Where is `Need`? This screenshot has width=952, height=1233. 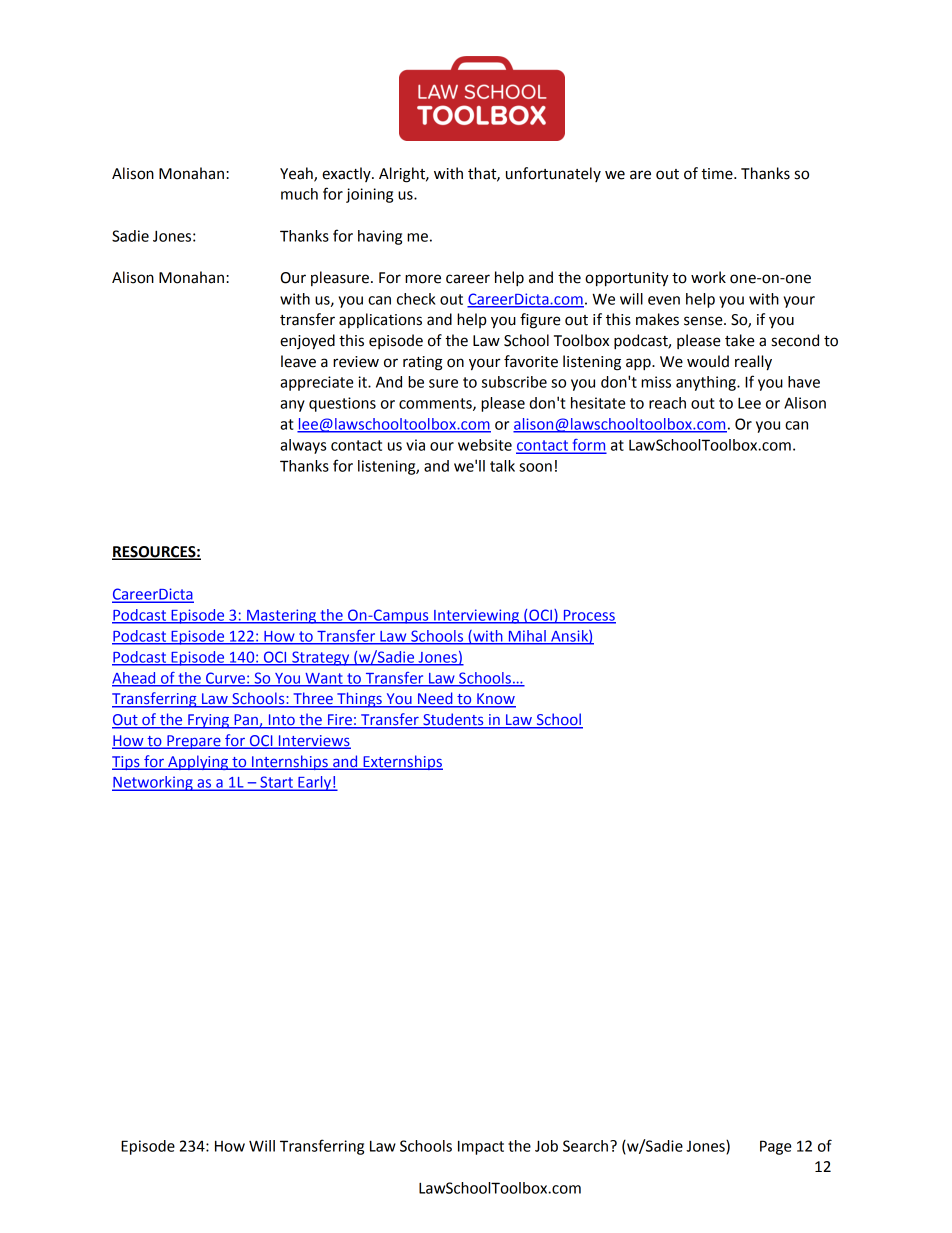
Need is located at coordinates (435, 699).
